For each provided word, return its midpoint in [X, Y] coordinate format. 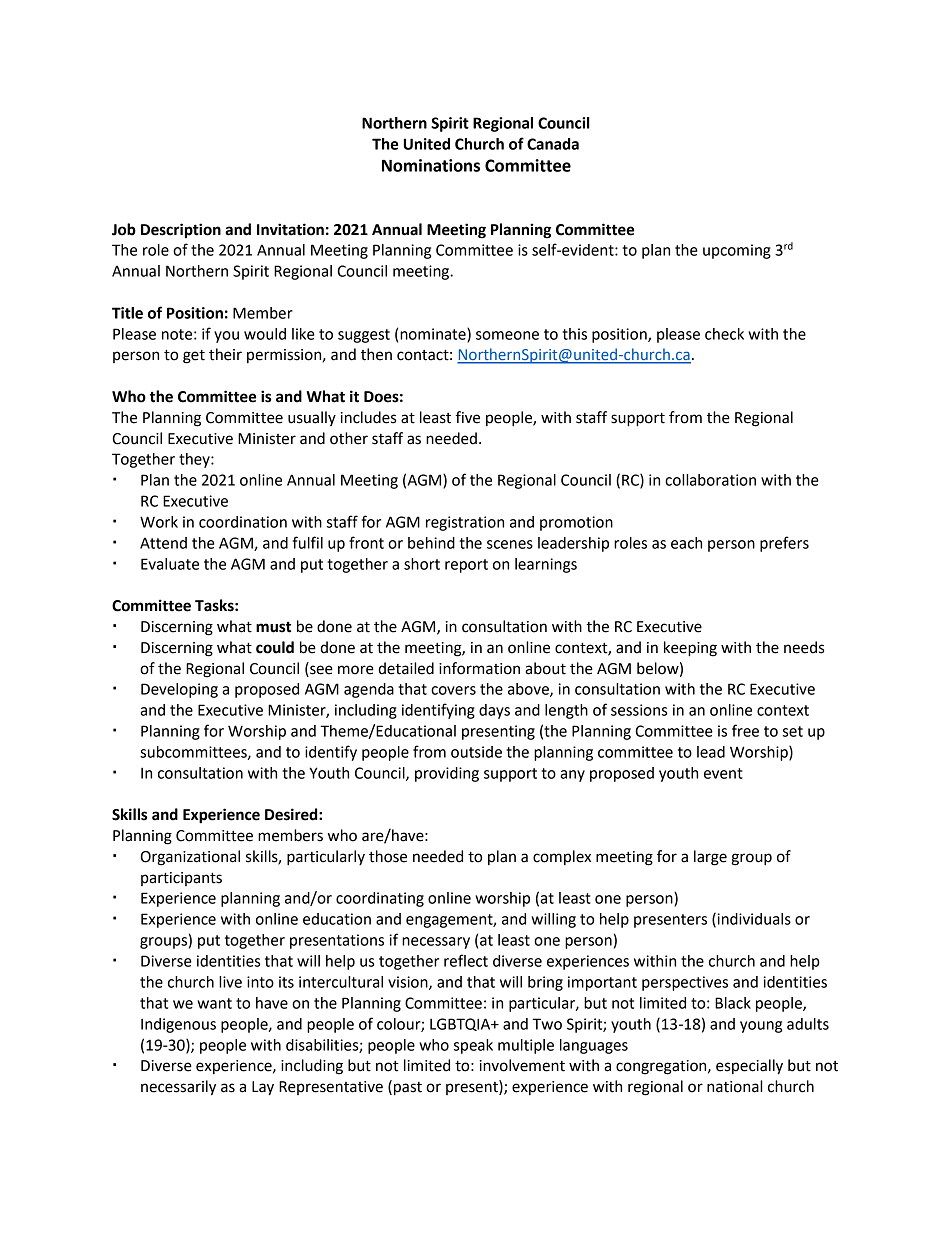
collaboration [710, 480]
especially [749, 1067]
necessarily [178, 1088]
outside [476, 752]
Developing [179, 690]
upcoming [737, 251]
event [723, 773]
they [195, 460]
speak [473, 1046]
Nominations [431, 165]
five [468, 417]
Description [181, 231]
